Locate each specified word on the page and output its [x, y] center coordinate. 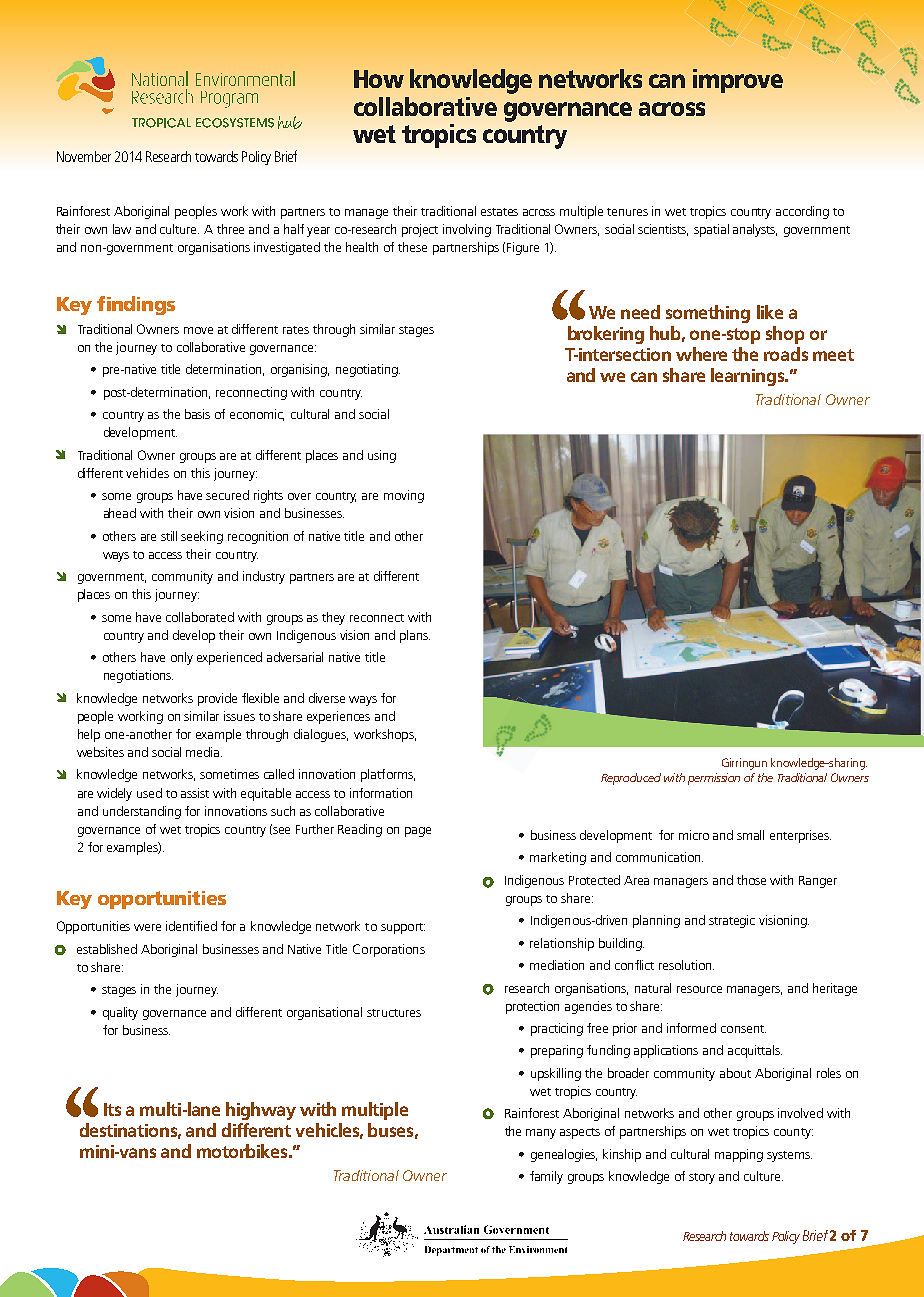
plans [415, 636]
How [379, 79]
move [198, 330]
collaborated [200, 617]
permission [714, 779]
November [84, 156]
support [403, 928]
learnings [749, 377]
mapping [739, 1155]
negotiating [368, 370]
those [751, 880]
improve [738, 81]
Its [112, 1109]
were [147, 927]
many [541, 1134]
